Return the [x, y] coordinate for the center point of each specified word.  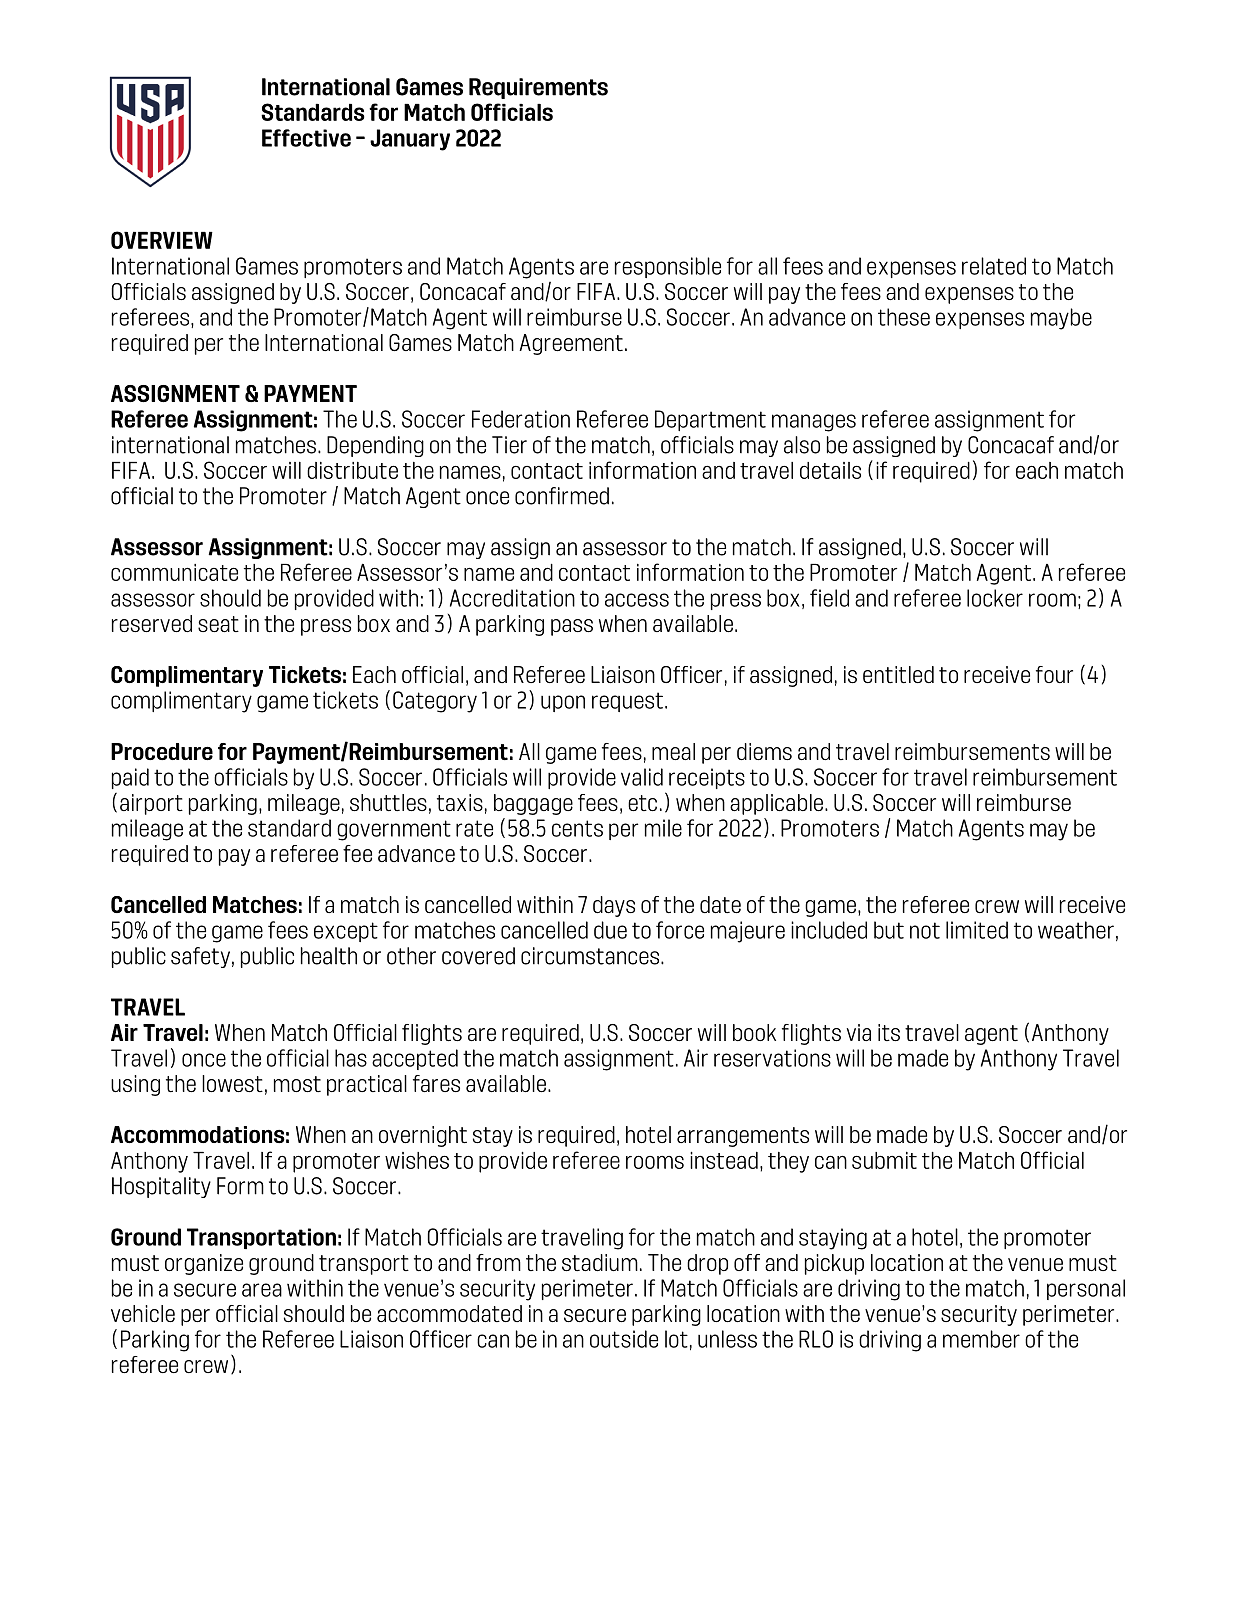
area [262, 1290]
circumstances [591, 956]
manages [814, 423]
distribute [352, 470]
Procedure [162, 751]
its [889, 1032]
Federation [521, 419]
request [627, 702]
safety [200, 957]
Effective [306, 138]
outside [624, 1339]
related [994, 266]
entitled [898, 674]
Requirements [538, 88]
